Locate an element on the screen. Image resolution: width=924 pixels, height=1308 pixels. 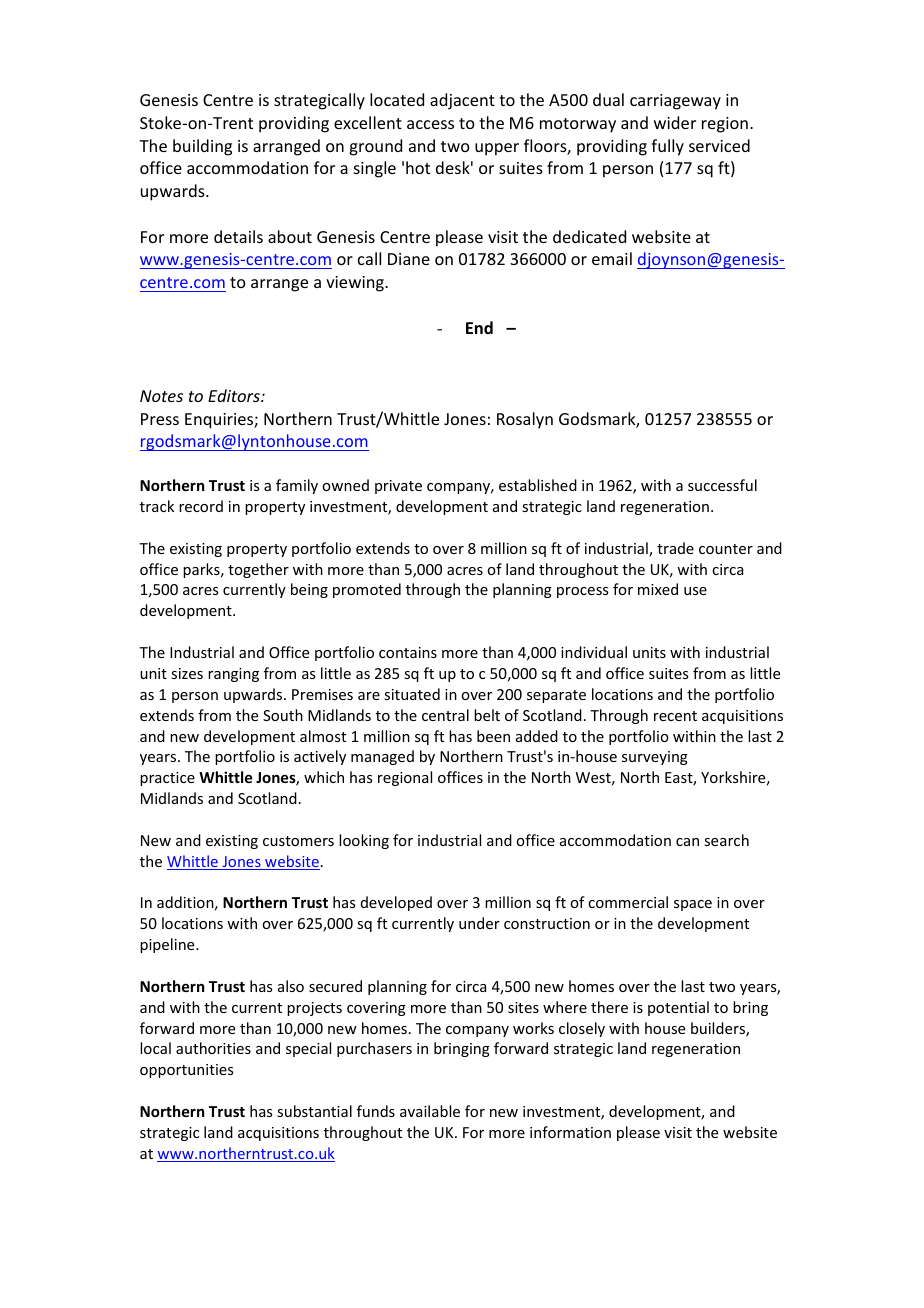
building is located at coordinates (202, 147).
